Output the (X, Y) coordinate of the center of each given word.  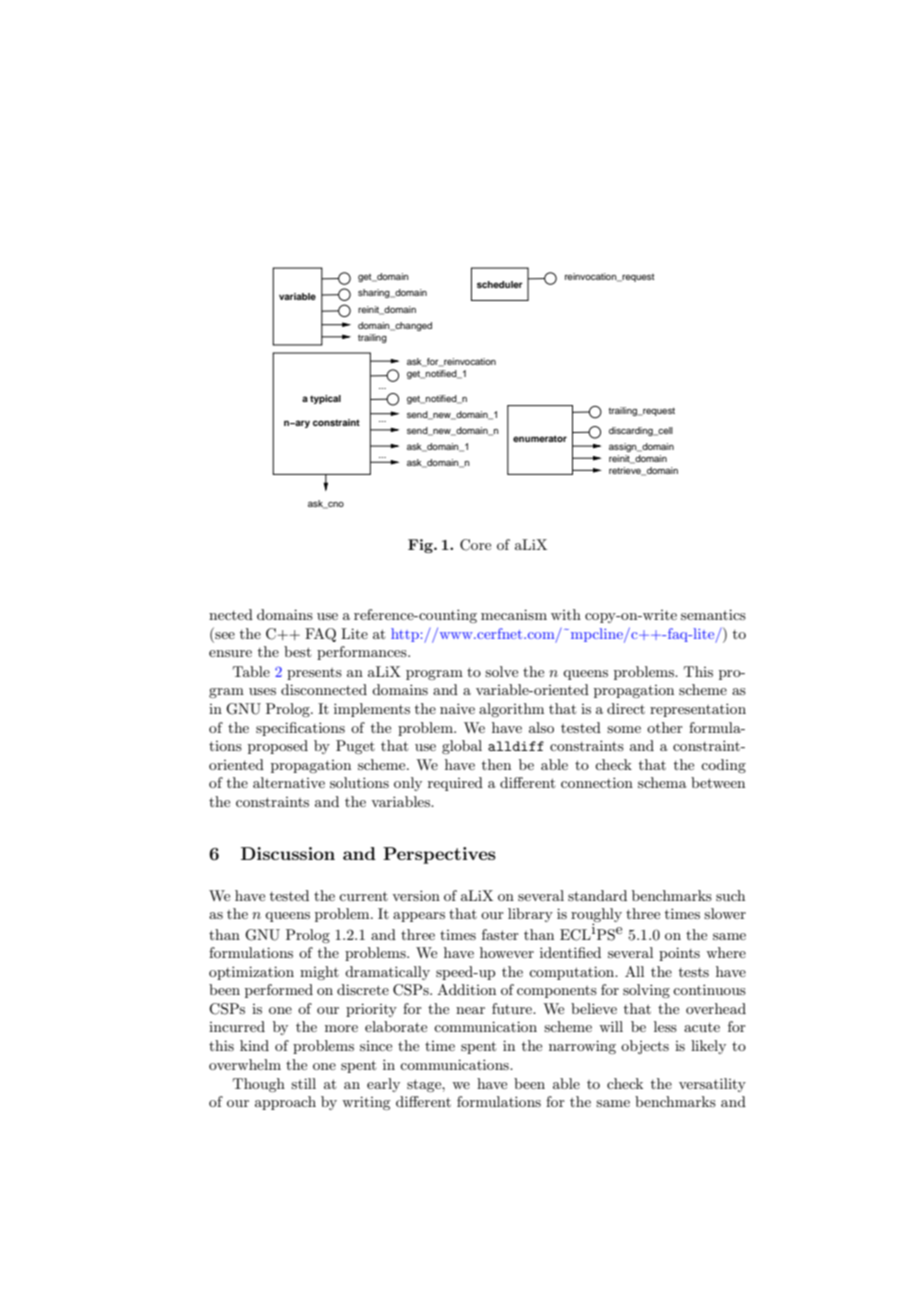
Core (475, 545)
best (297, 651)
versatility (712, 1085)
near (470, 1010)
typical (325, 399)
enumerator (540, 438)
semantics (713, 614)
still (303, 1083)
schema (662, 782)
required (455, 784)
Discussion (288, 853)
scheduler (500, 284)
